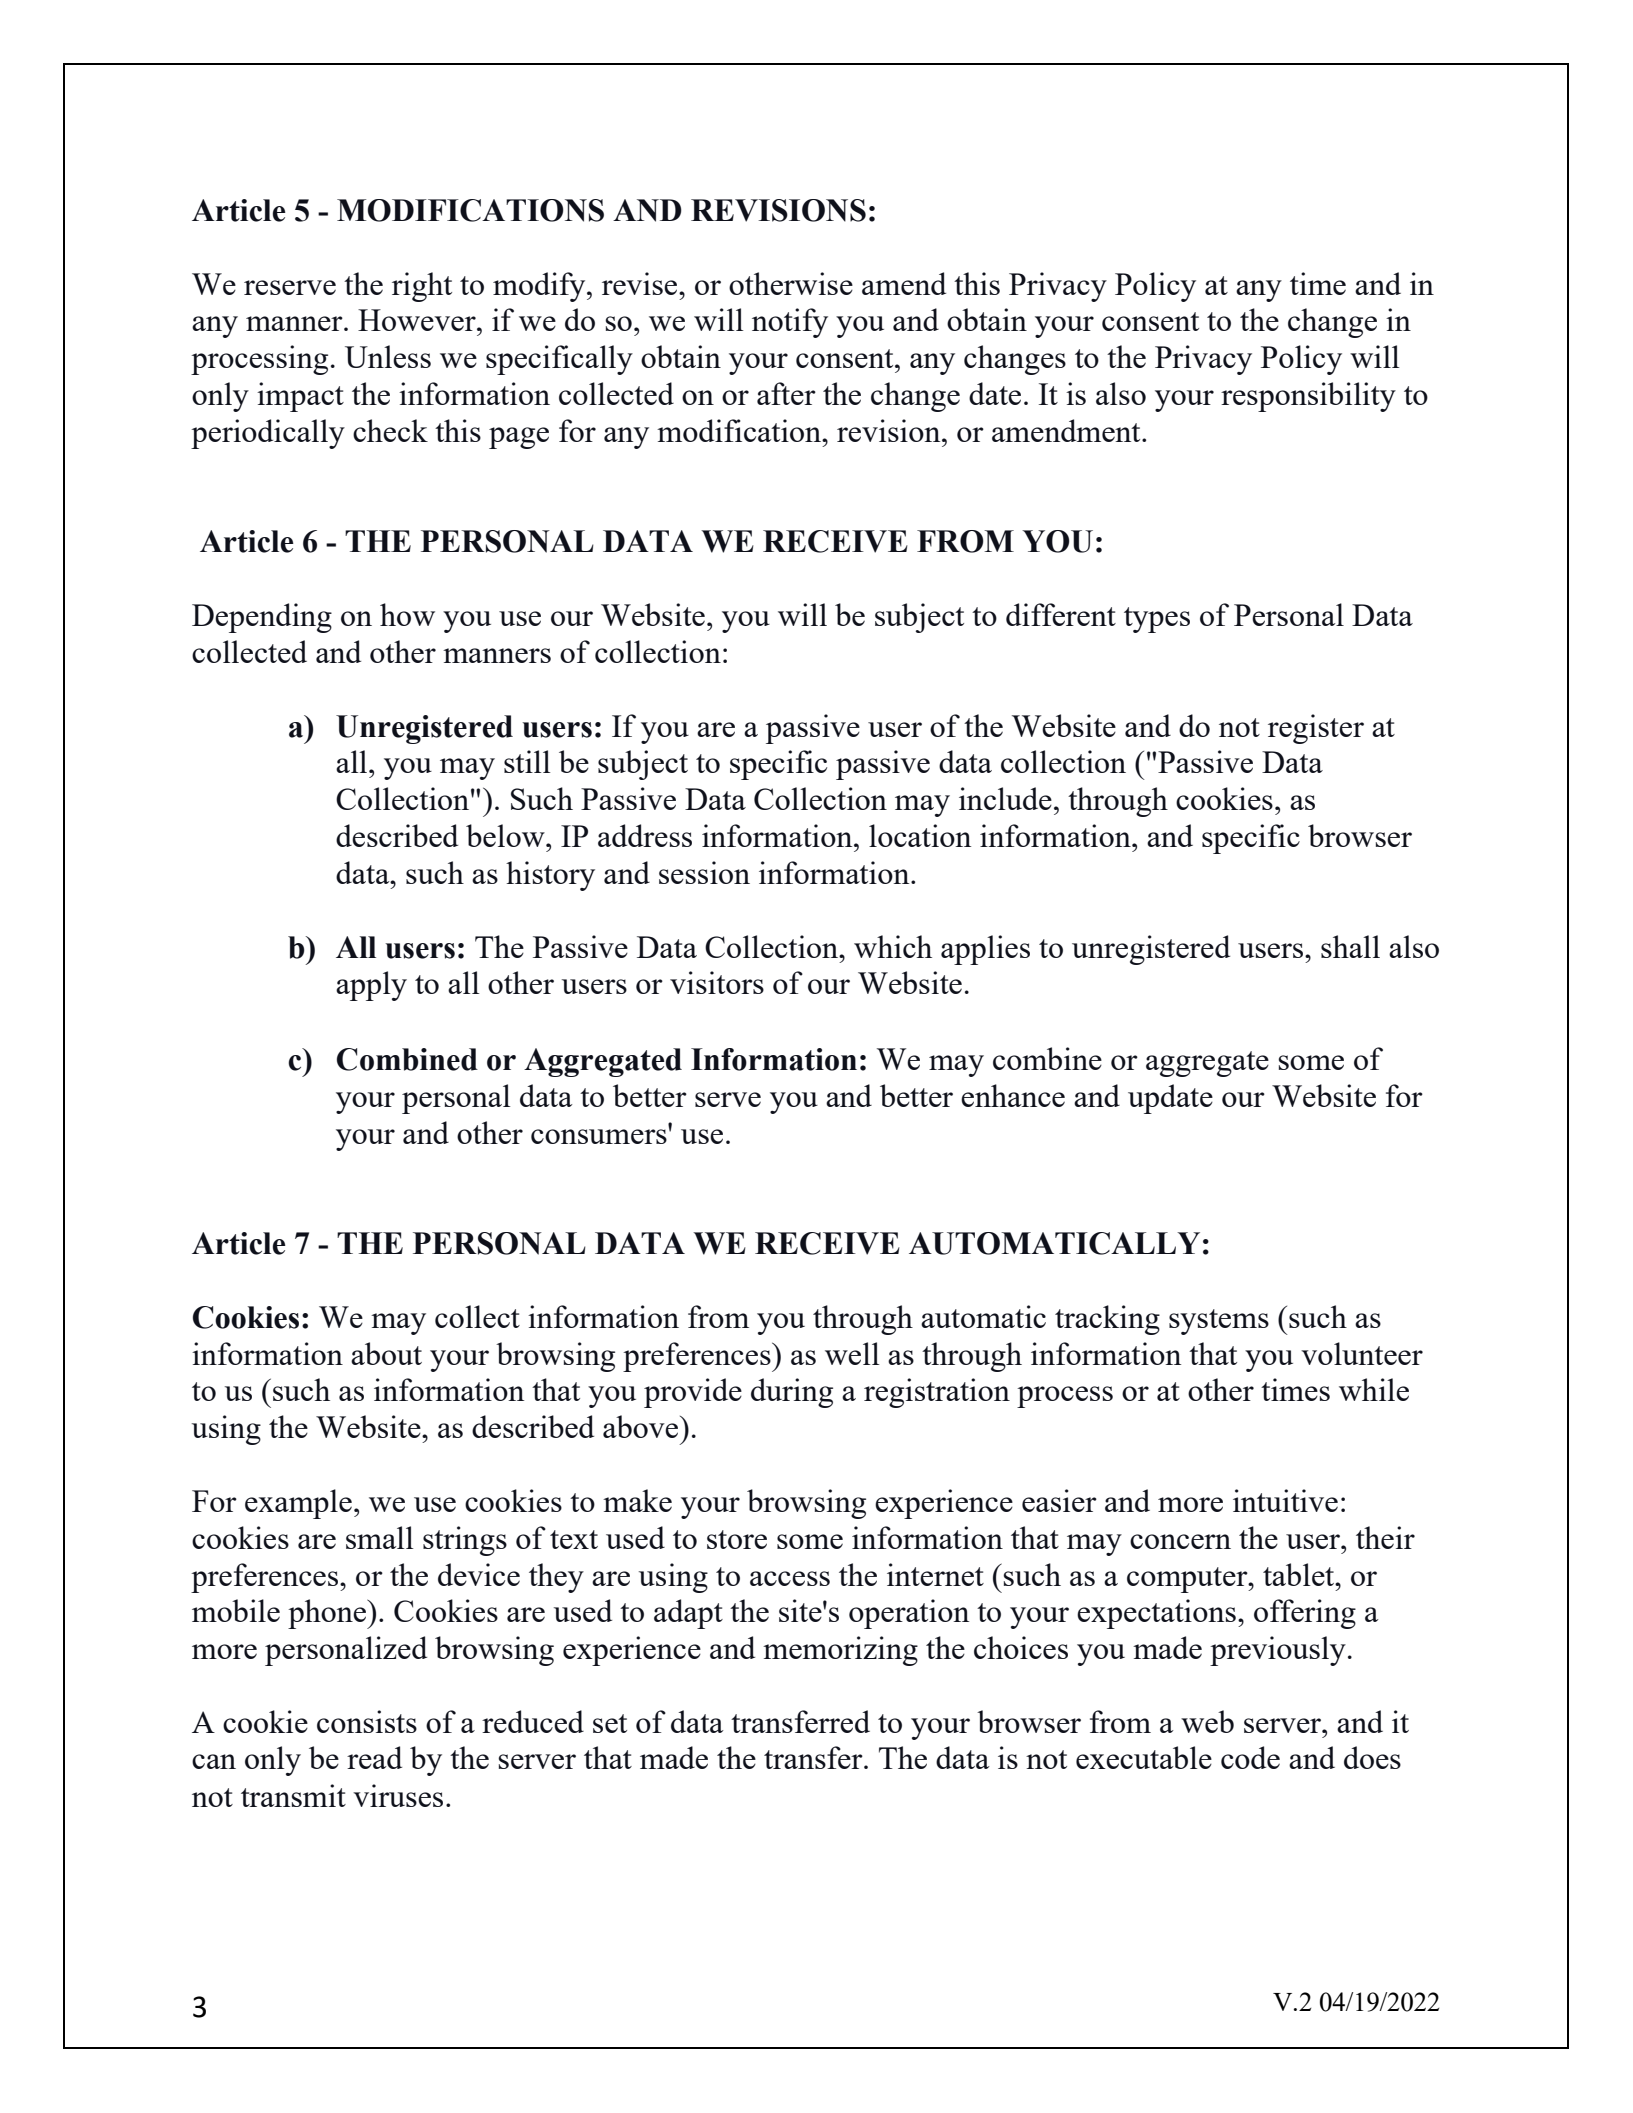 Image resolution: width=1633 pixels, height=2113 pixels. What do you see at coordinates (1250, 1757) in the image?
I see `code` at bounding box center [1250, 1757].
